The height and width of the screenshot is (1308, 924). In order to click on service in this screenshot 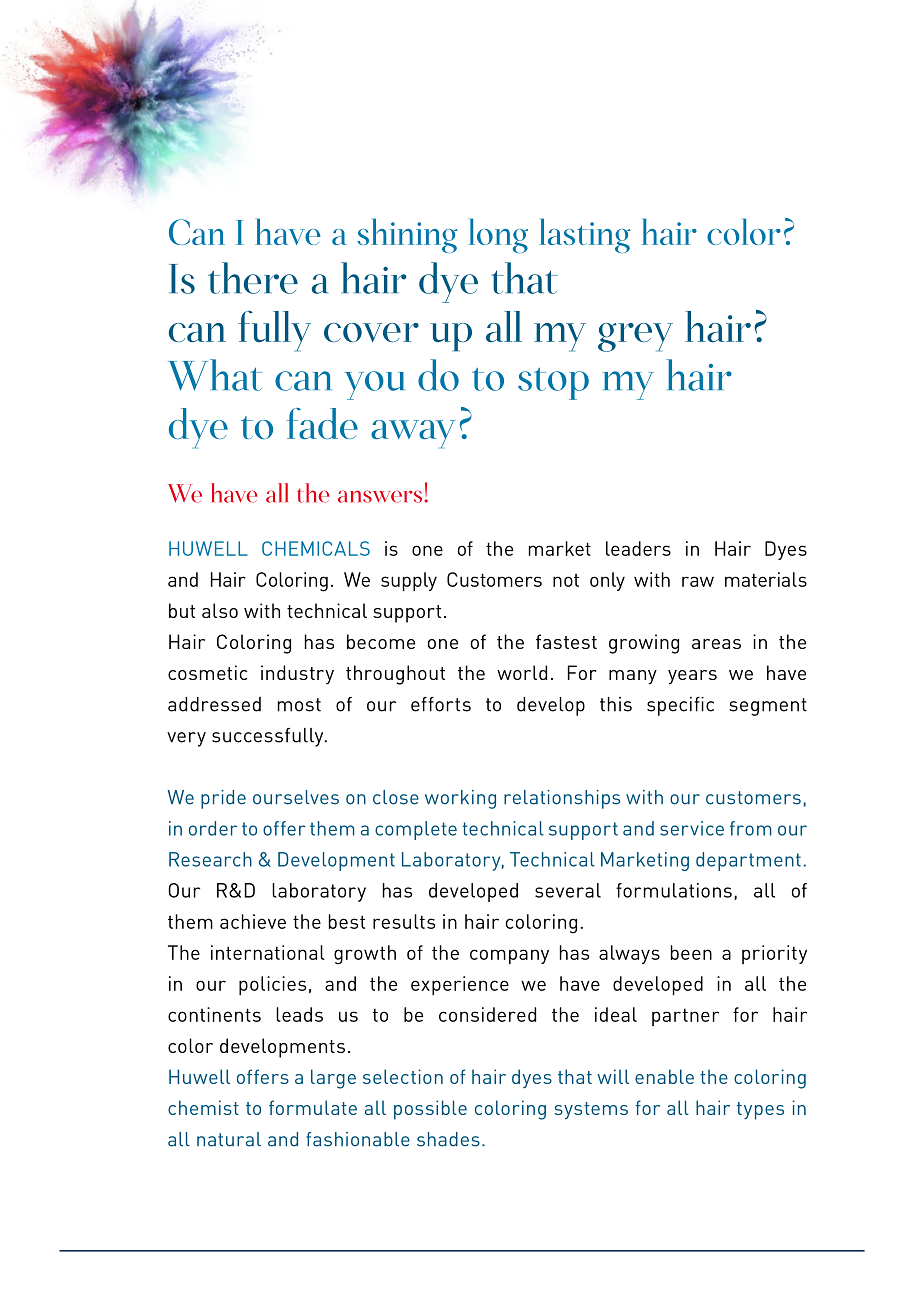, I will do `click(692, 828)`.
